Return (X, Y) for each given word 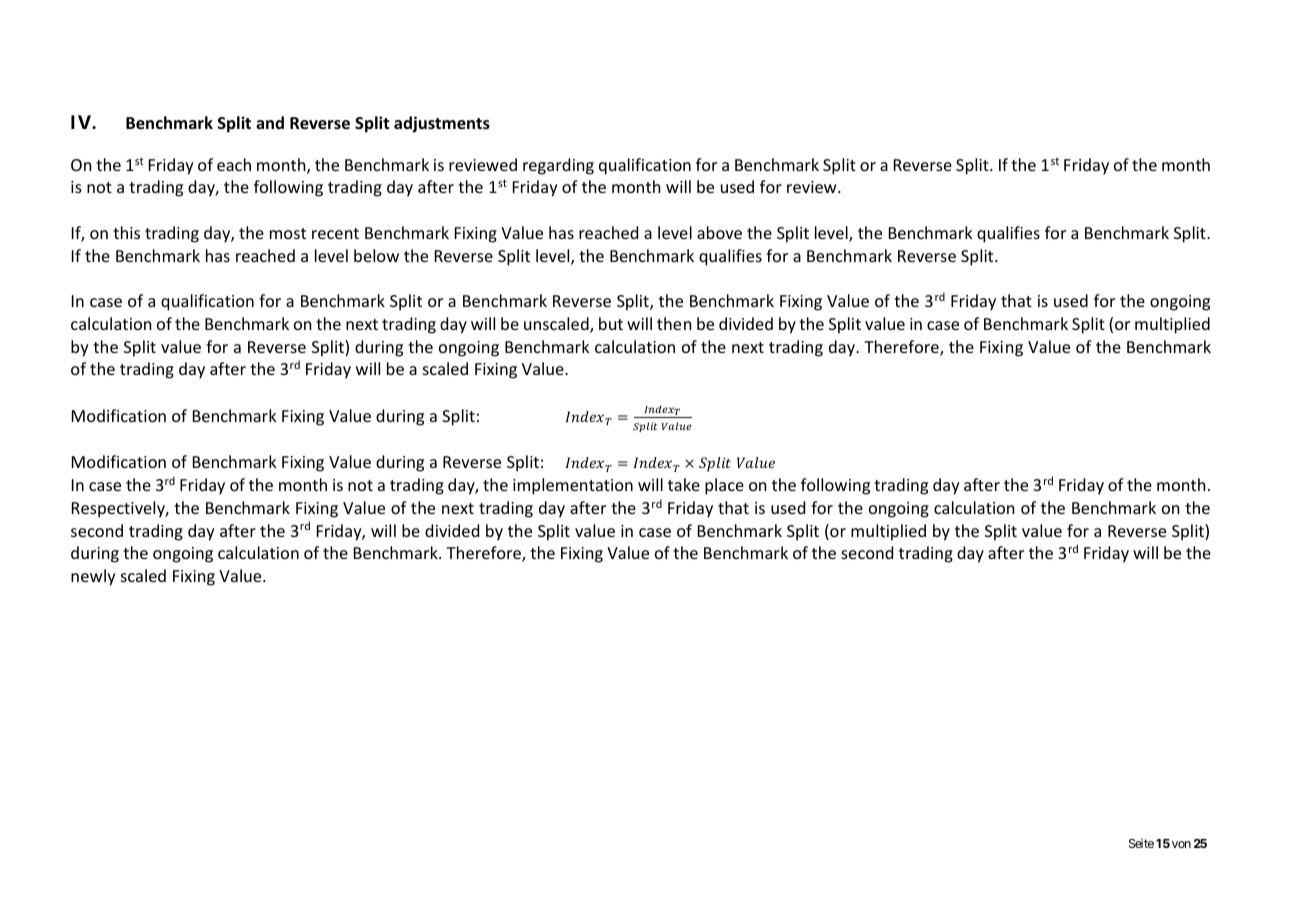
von (1181, 844)
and (270, 122)
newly (93, 577)
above (719, 232)
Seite (1141, 843)
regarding (558, 166)
